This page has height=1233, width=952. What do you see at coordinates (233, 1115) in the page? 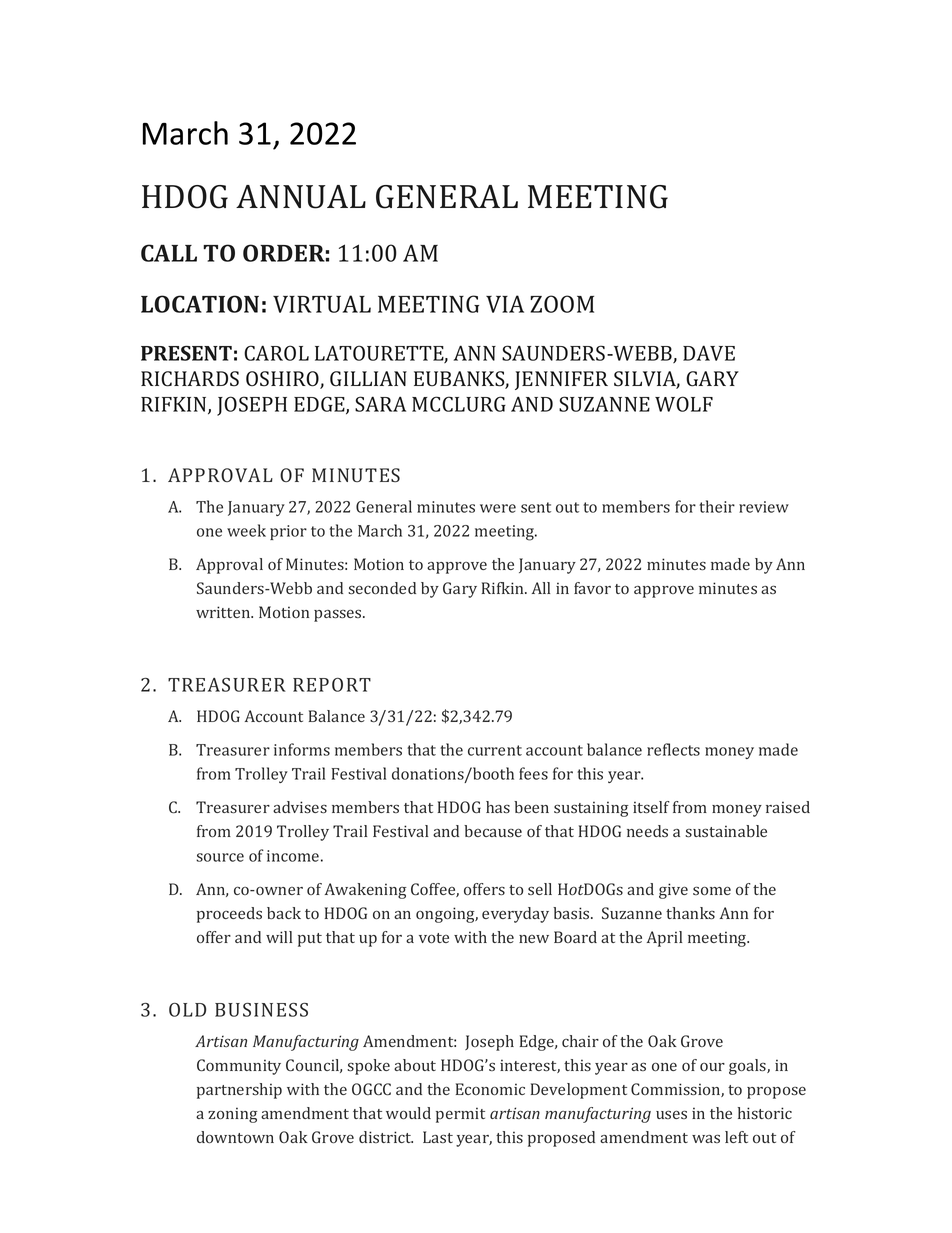
I see `zoning` at bounding box center [233, 1115].
